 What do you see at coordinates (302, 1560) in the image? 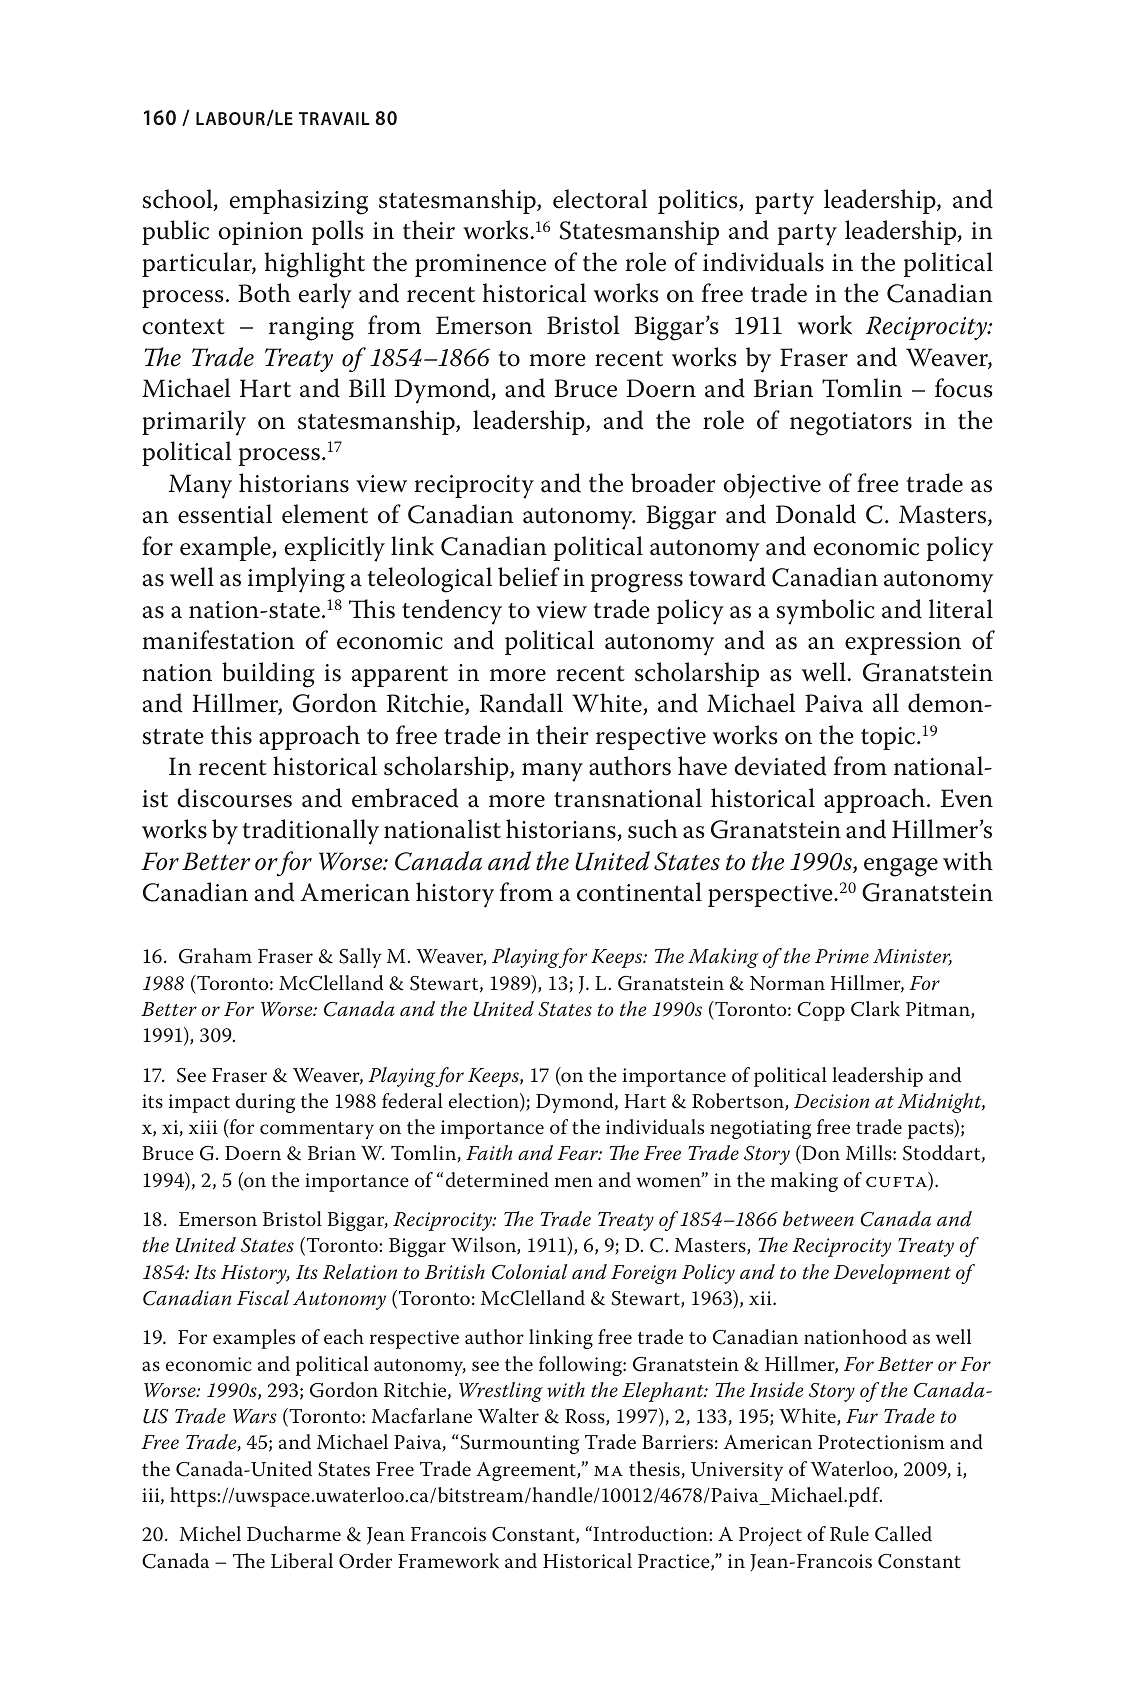
I see `Liberal` at bounding box center [302, 1560].
